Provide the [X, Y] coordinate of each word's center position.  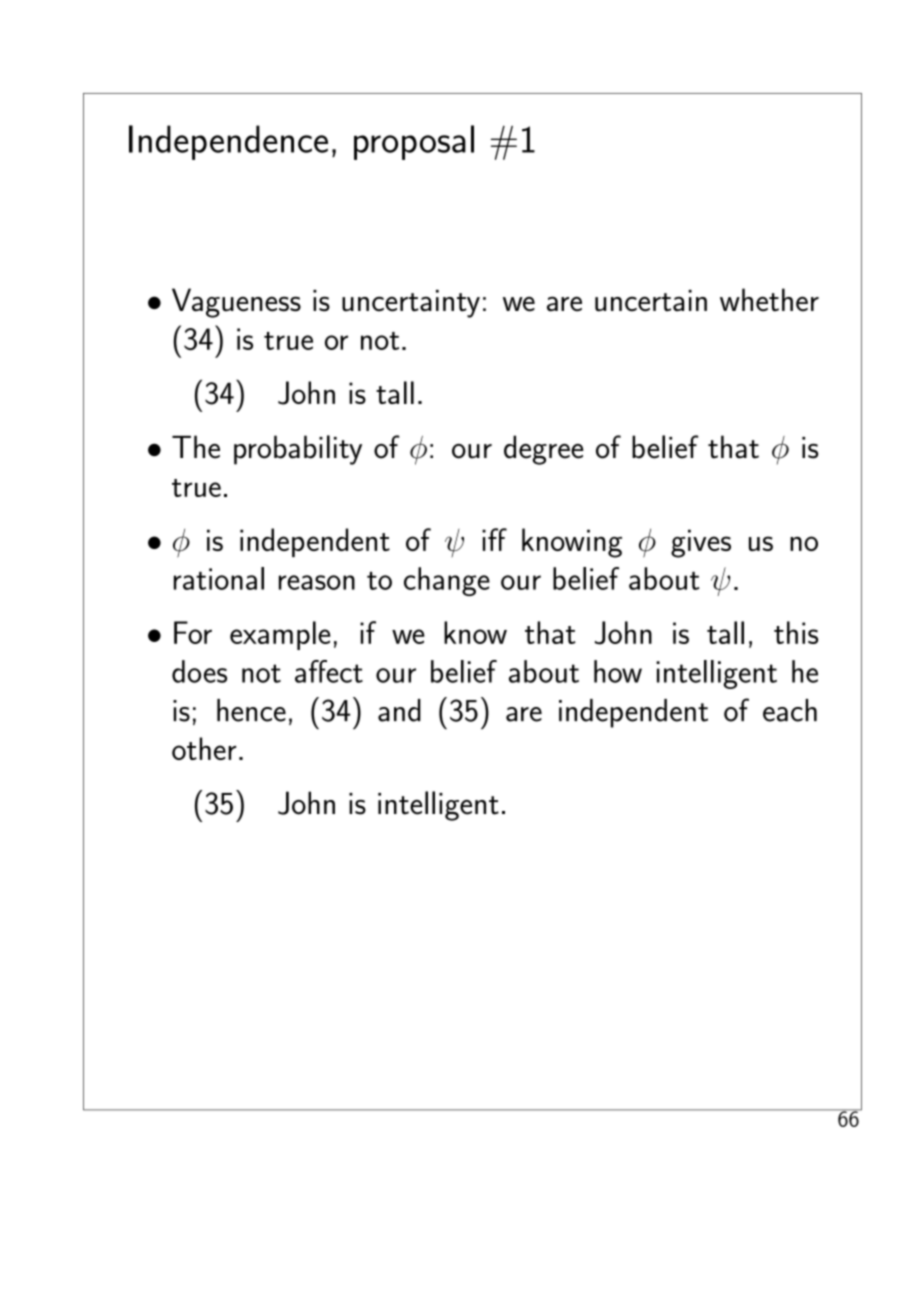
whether [769, 300]
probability [298, 450]
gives [701, 543]
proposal [414, 142]
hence [251, 710]
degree [544, 450]
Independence [228, 142]
